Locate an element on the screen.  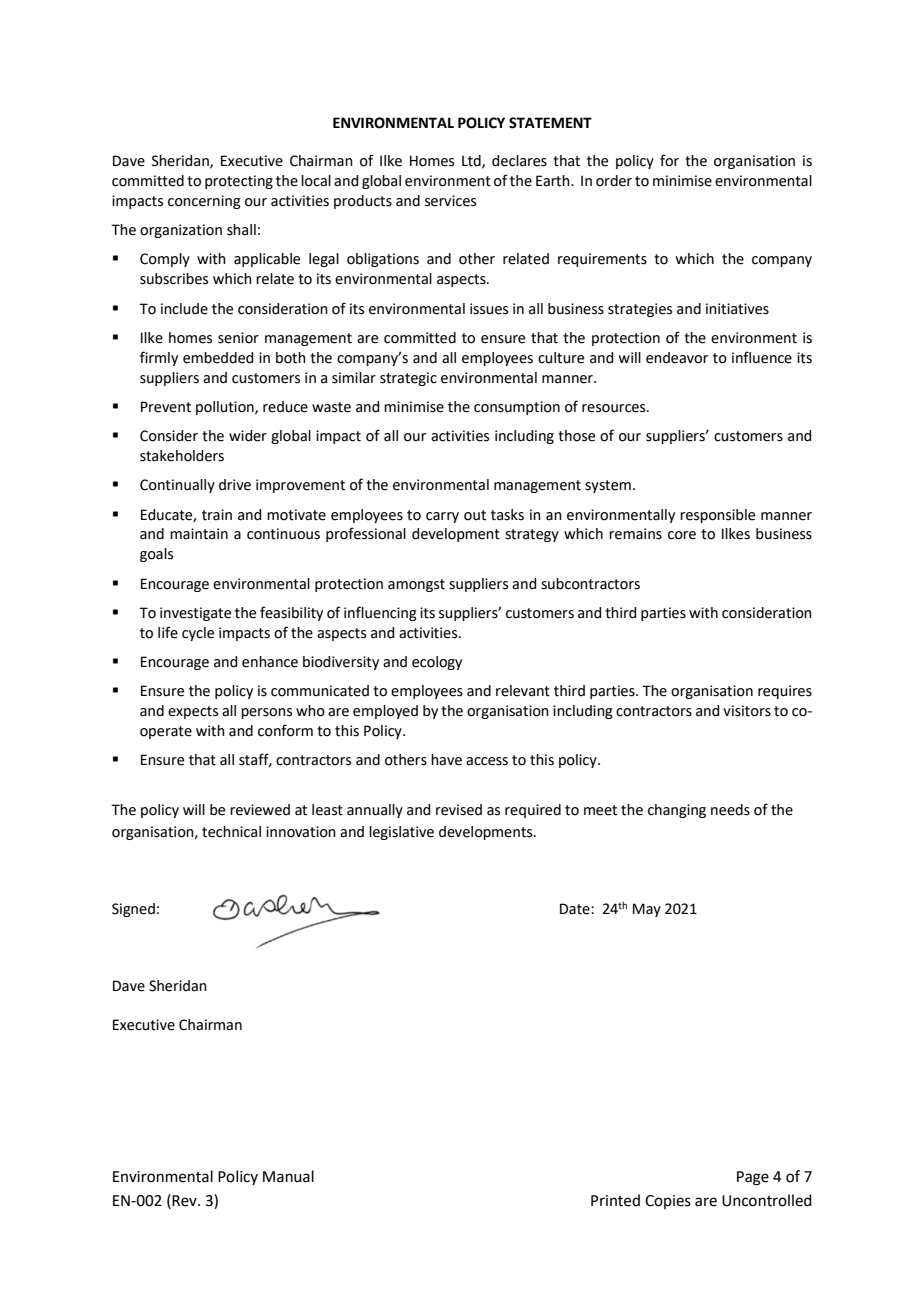
ecology is located at coordinates (437, 663).
